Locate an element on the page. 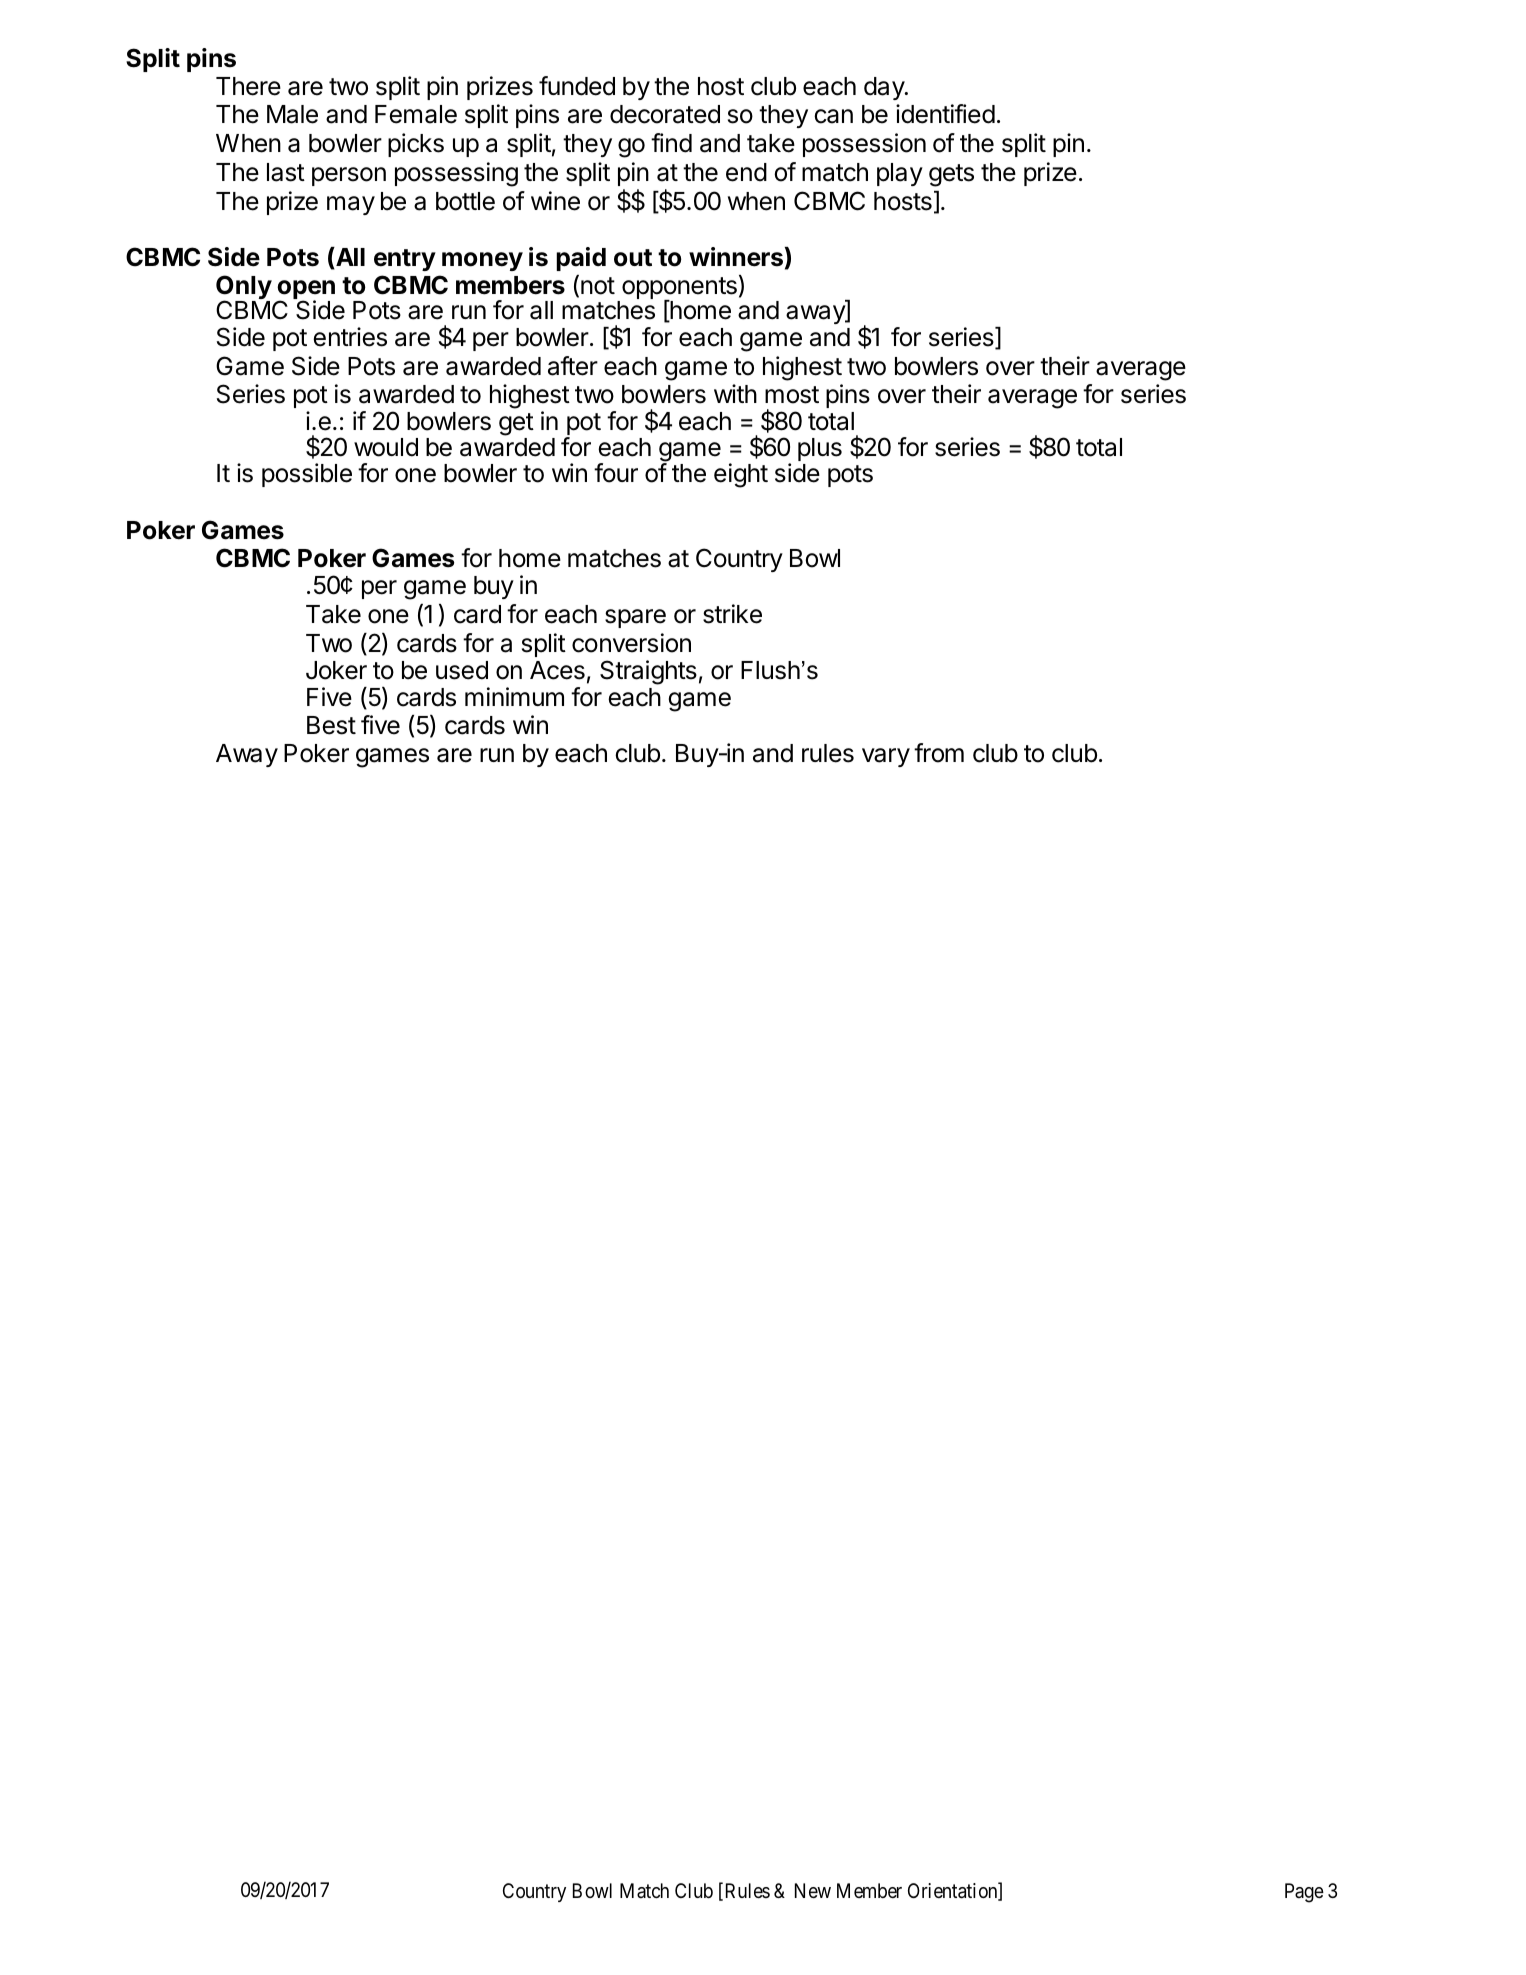 The image size is (1526, 1975). minimum is located at coordinates (514, 696).
